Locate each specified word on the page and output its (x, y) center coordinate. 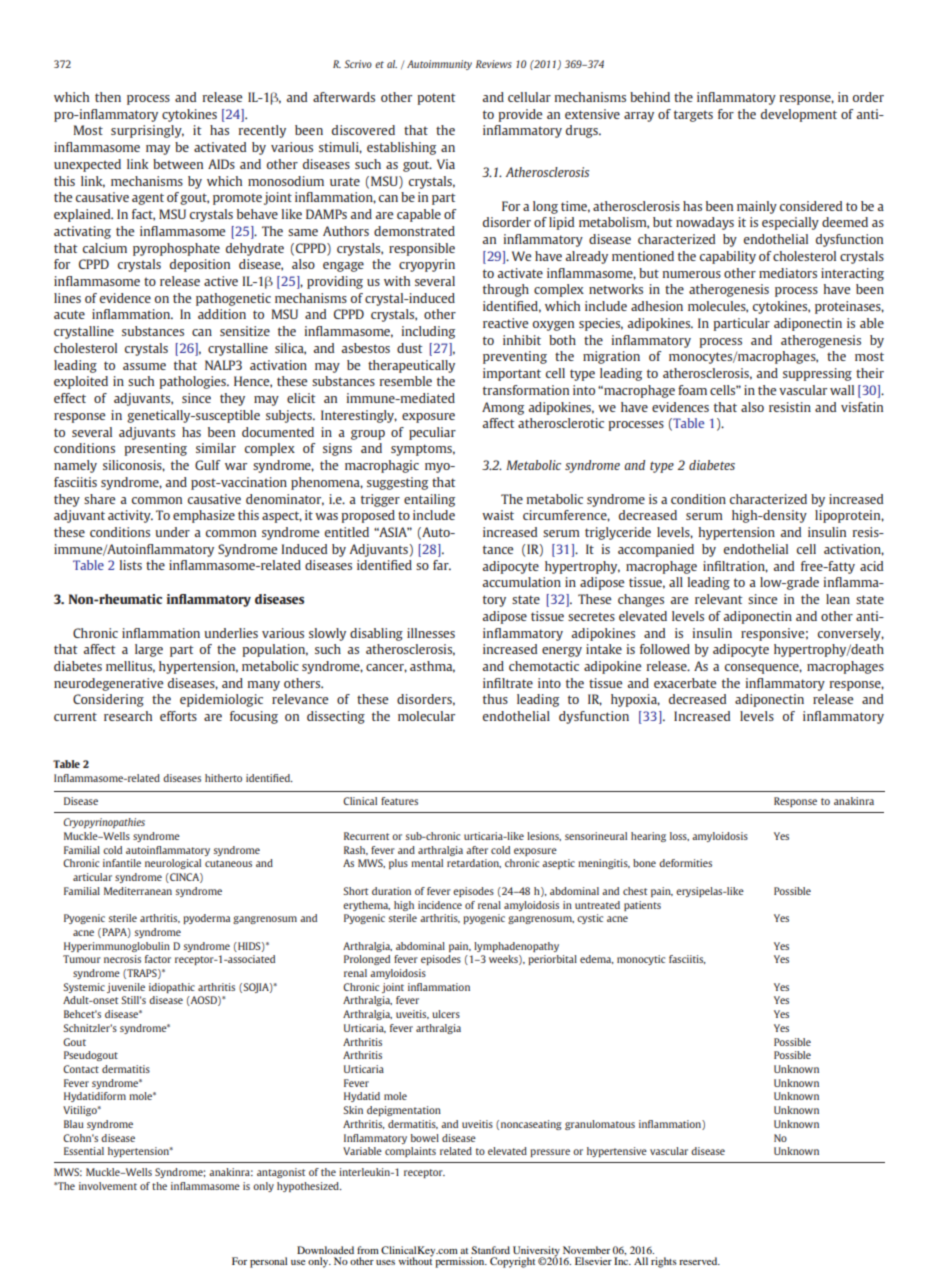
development (799, 115)
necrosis (122, 959)
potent (436, 99)
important (512, 374)
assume (144, 366)
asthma (432, 667)
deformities (685, 863)
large (149, 650)
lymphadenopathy (516, 947)
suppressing (817, 374)
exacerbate (685, 683)
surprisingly (147, 131)
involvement (108, 1186)
